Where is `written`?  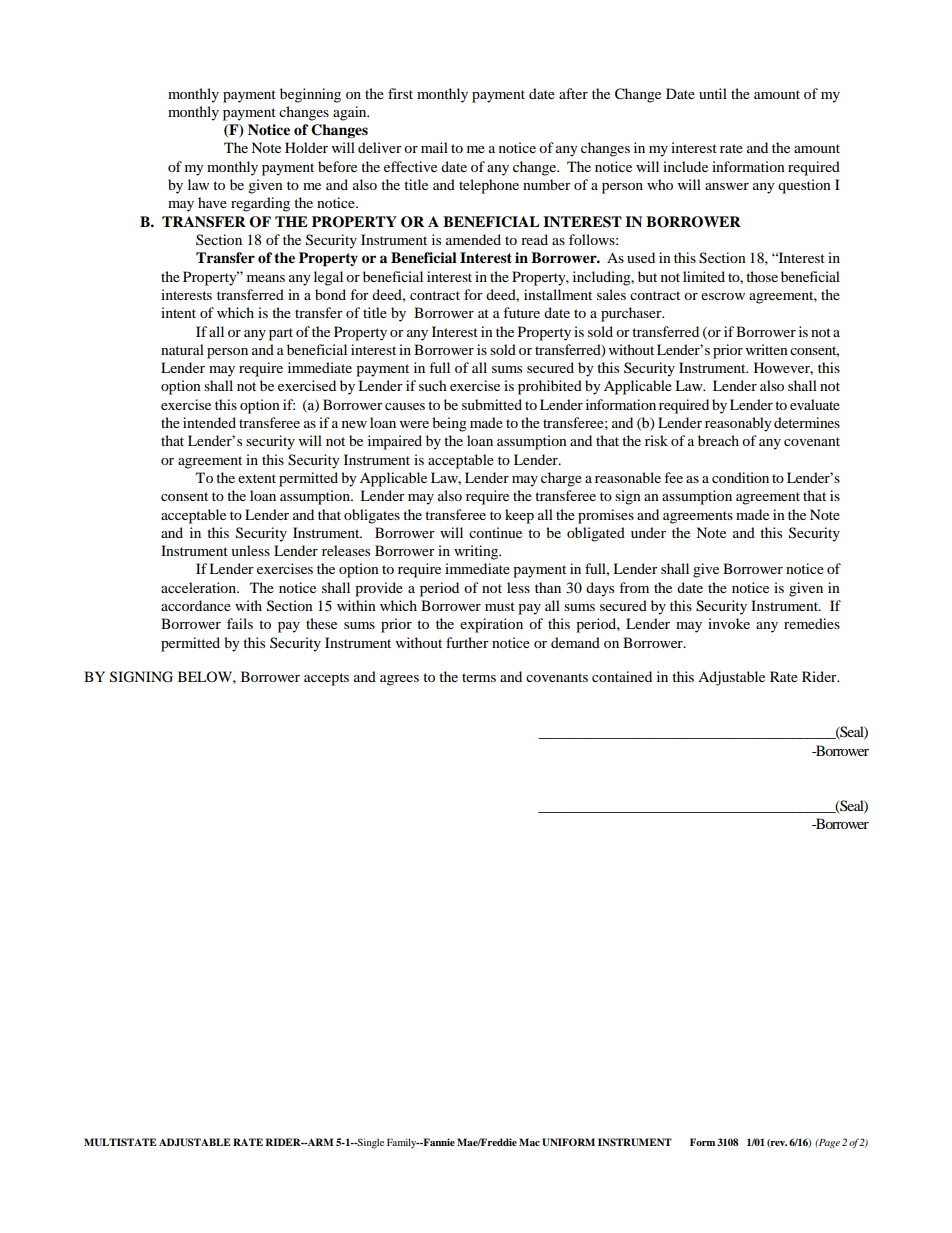 written is located at coordinates (767, 349).
